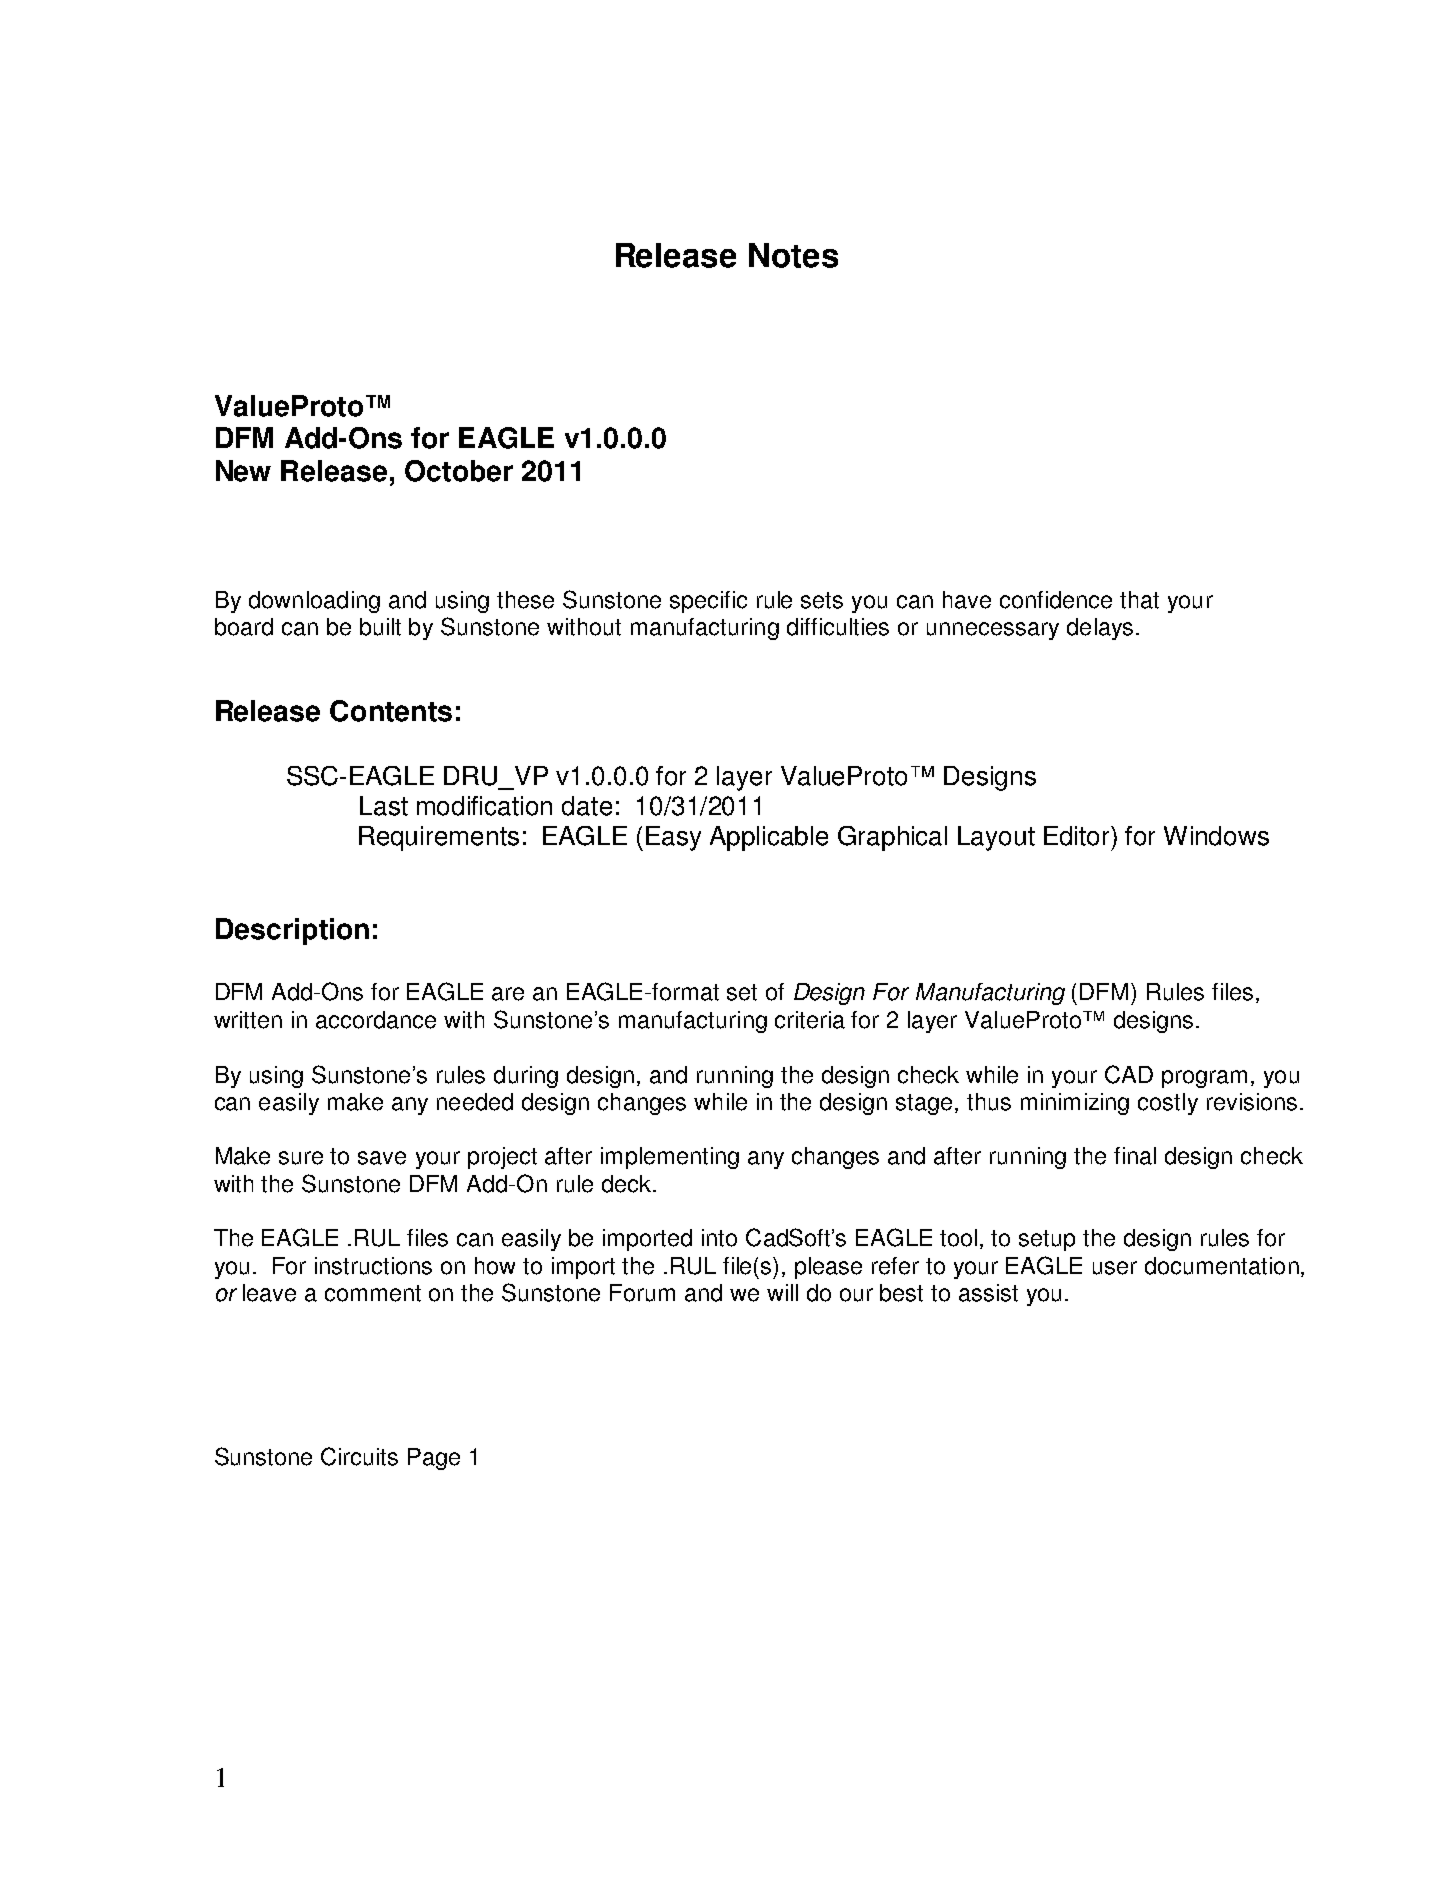  I want to click on program, so click(1204, 1079).
